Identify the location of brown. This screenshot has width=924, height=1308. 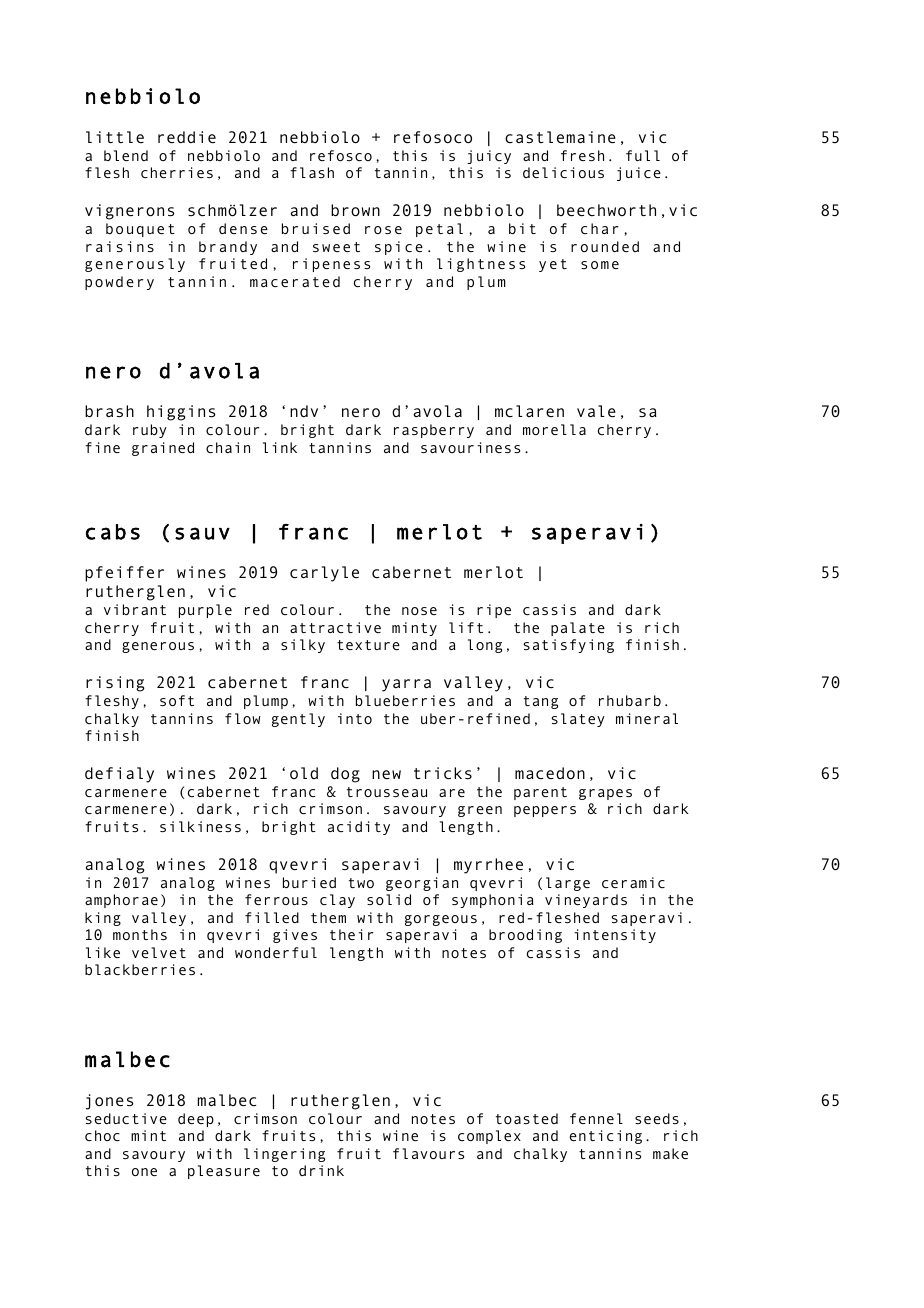
(355, 210).
